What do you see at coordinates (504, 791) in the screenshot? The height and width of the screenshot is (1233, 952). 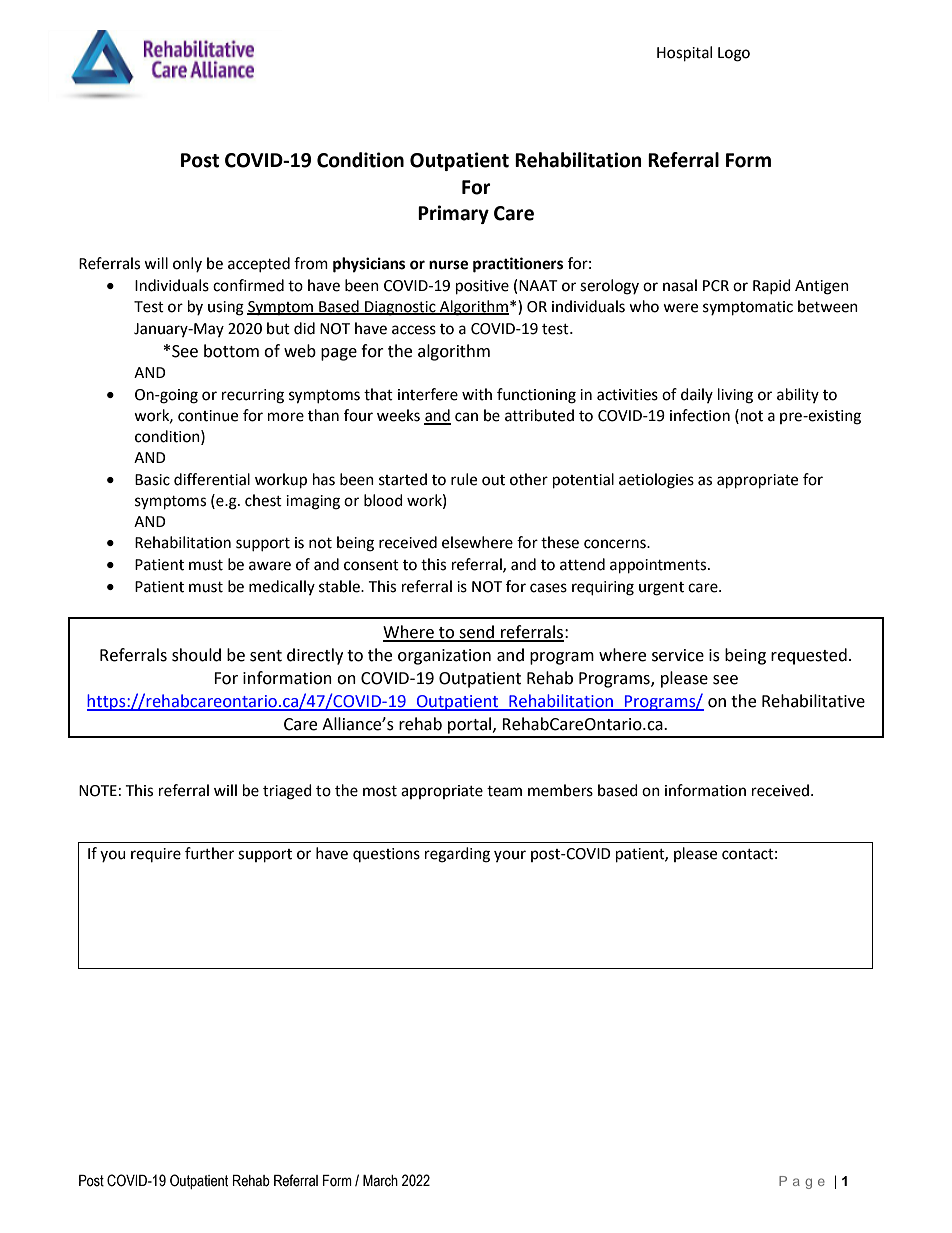 I see `team` at bounding box center [504, 791].
